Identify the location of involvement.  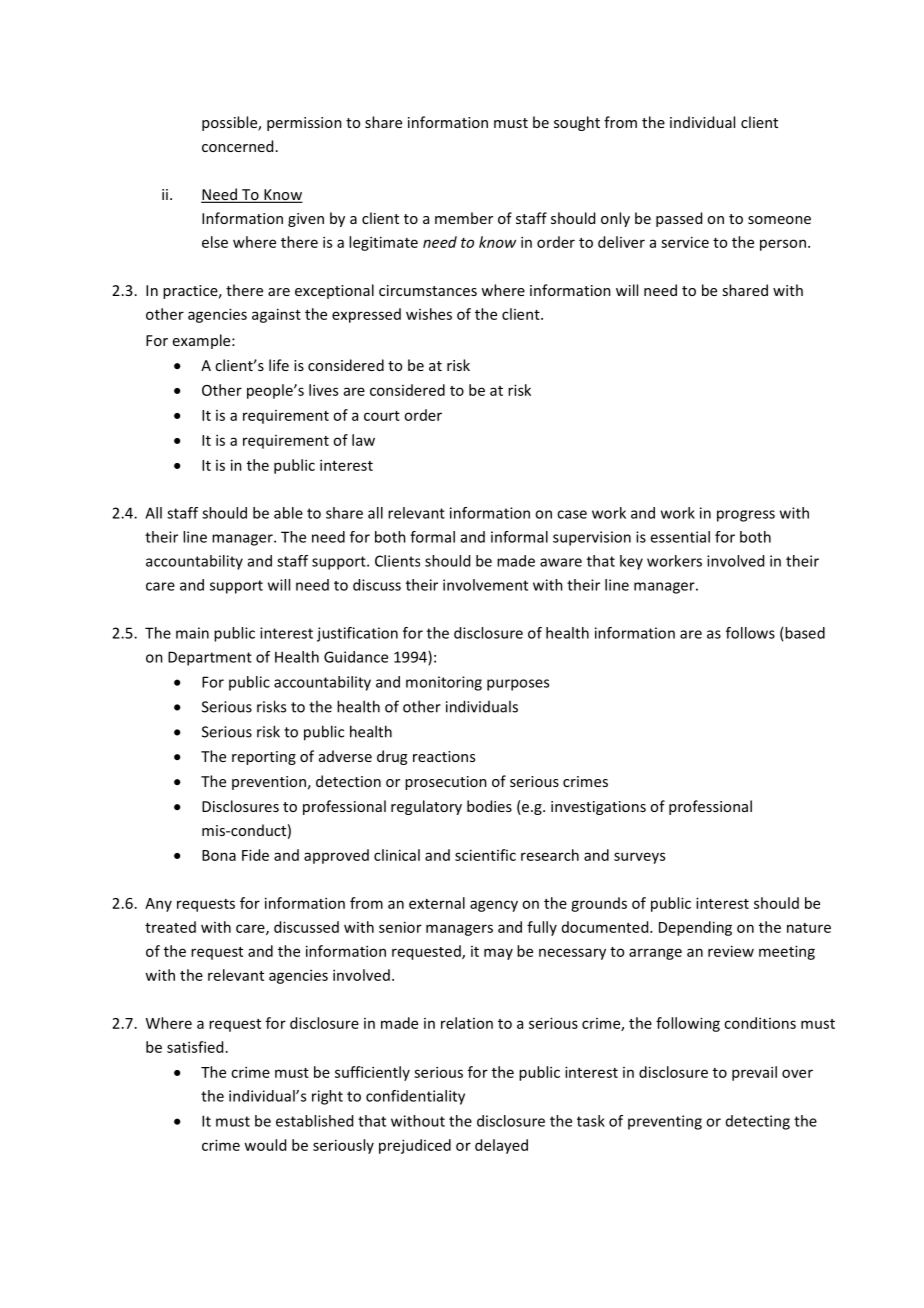
(485, 585).
